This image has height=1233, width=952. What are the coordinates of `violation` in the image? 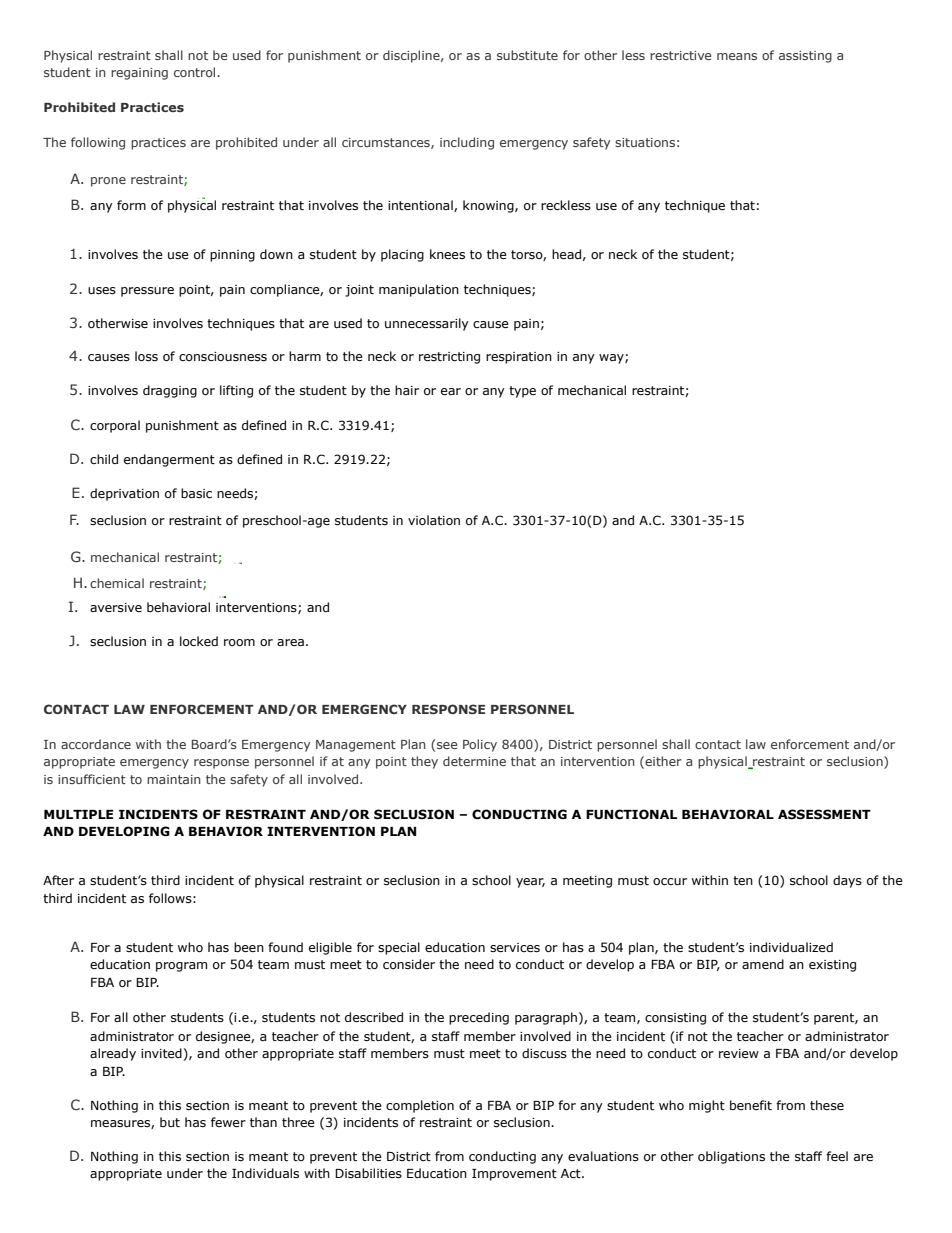 It's located at (434, 520).
